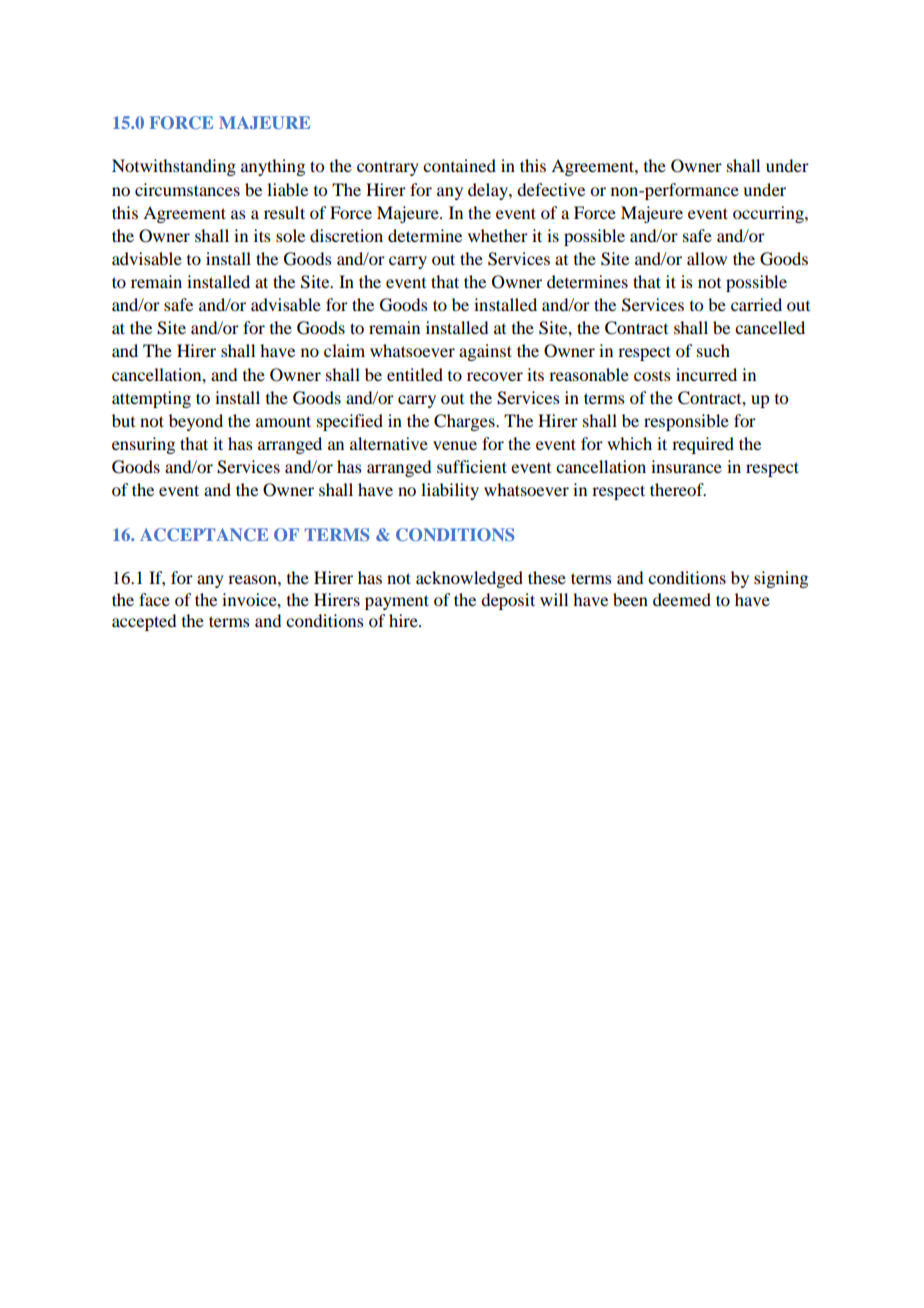  Describe the element at coordinates (290, 235) in the image. I see `sole` at that location.
